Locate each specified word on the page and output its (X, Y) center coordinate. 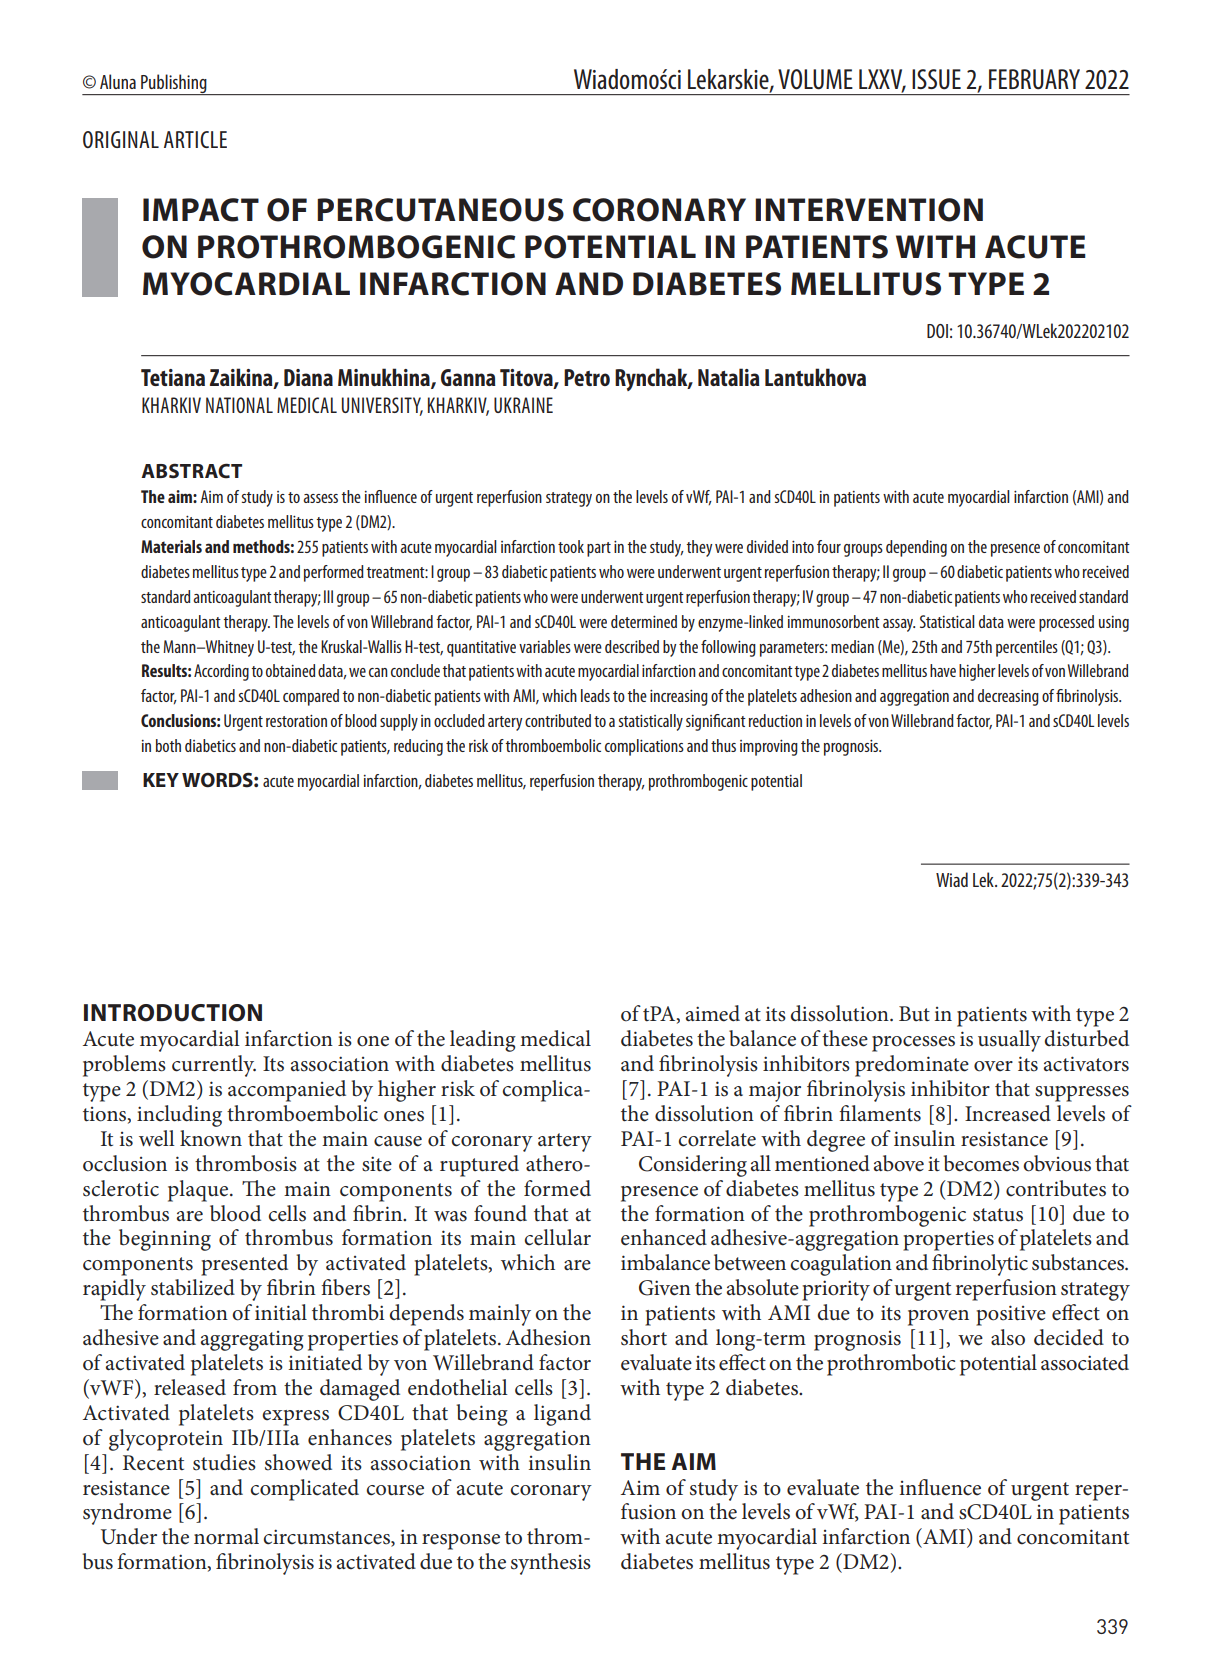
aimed (713, 1013)
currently (214, 1066)
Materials (171, 546)
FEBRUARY (1034, 79)
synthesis (551, 1564)
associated (1085, 1362)
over (993, 1066)
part (599, 549)
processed (1066, 623)
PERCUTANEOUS (440, 210)
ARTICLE (195, 139)
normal (226, 1536)
